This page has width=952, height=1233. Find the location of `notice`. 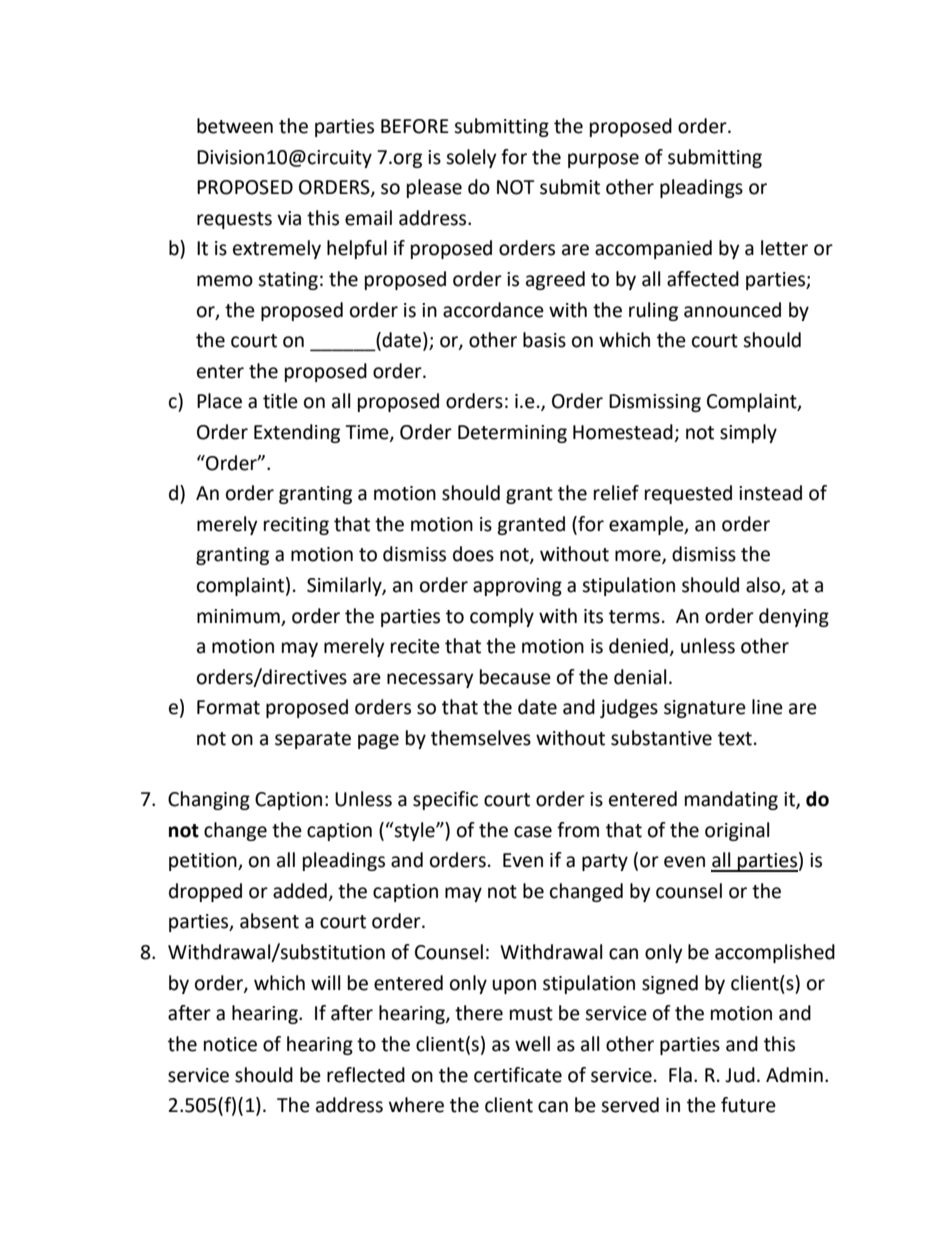

notice is located at coordinates (230, 1044).
